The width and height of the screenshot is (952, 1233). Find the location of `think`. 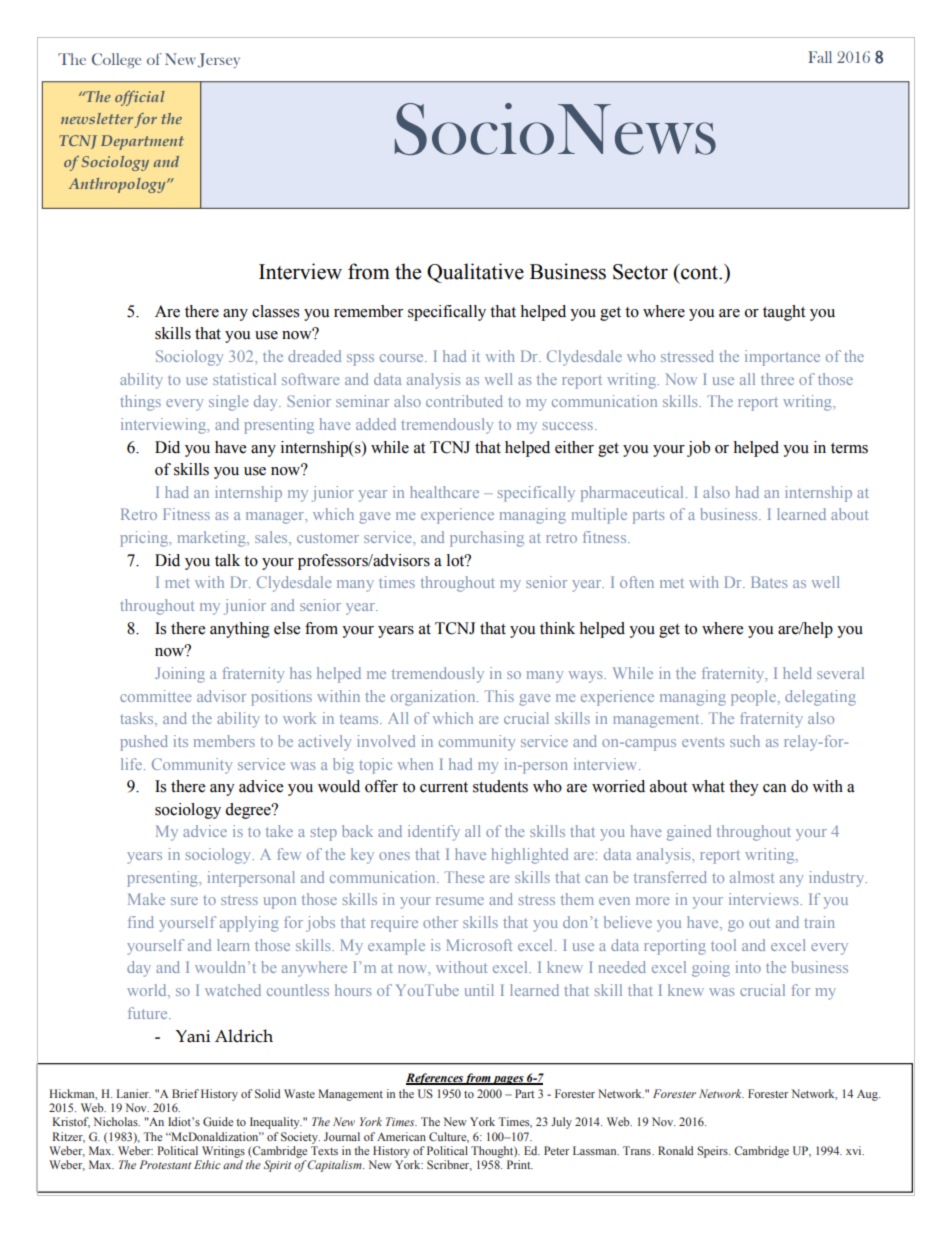

think is located at coordinates (557, 628).
